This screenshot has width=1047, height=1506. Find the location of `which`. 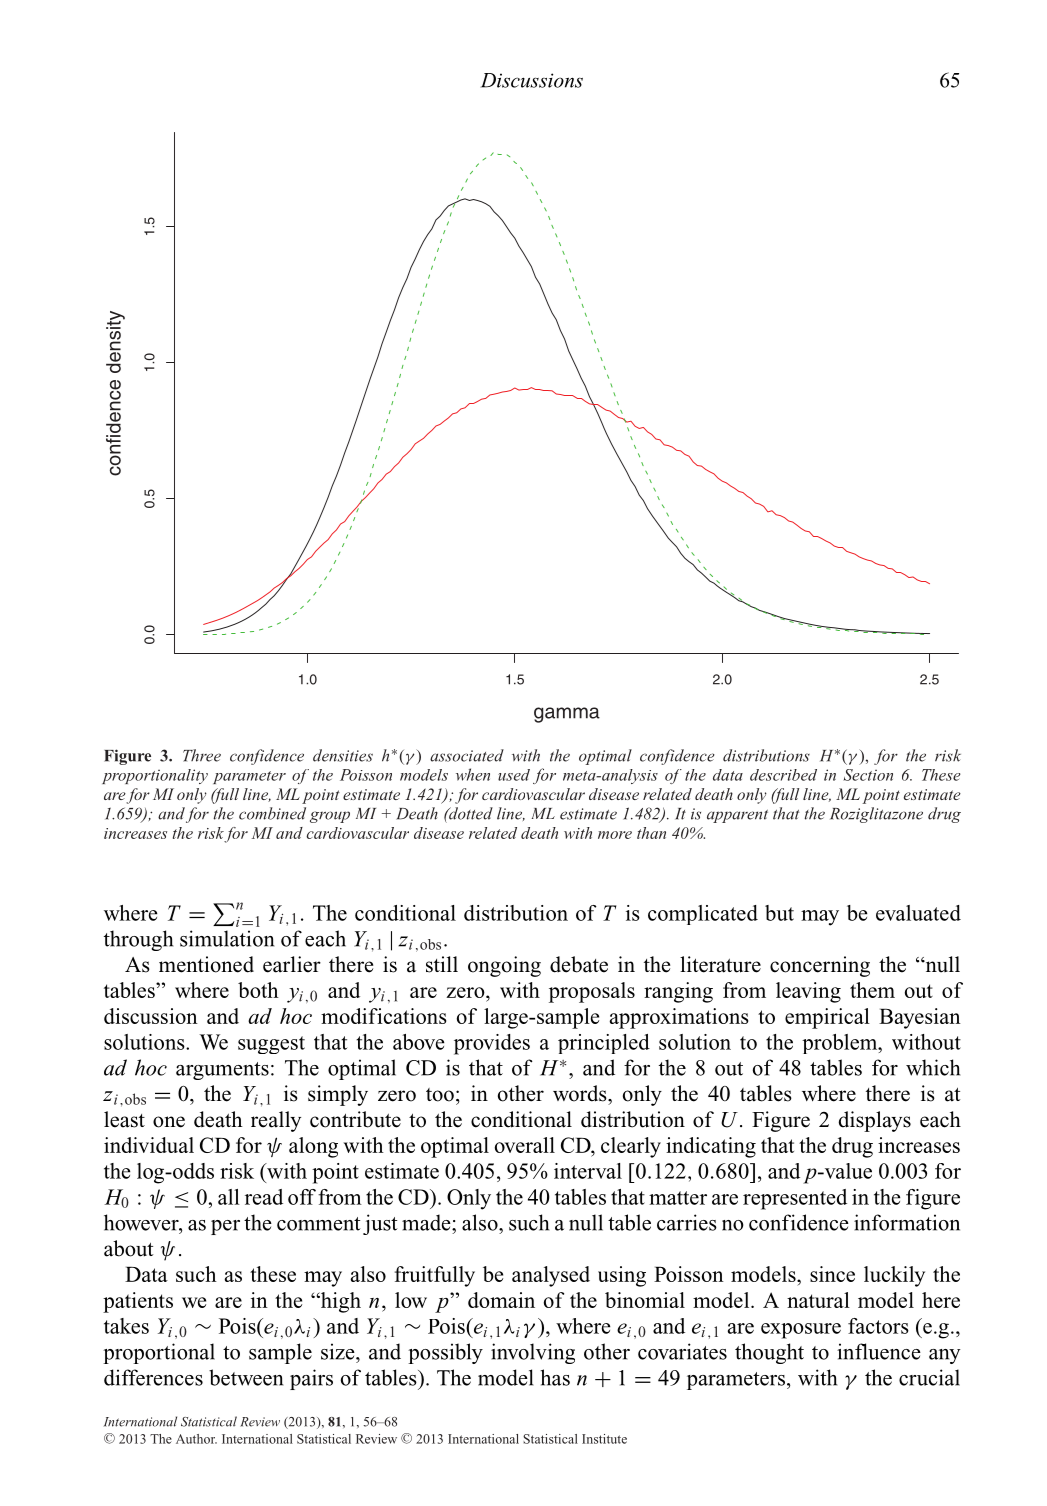

which is located at coordinates (933, 1067).
